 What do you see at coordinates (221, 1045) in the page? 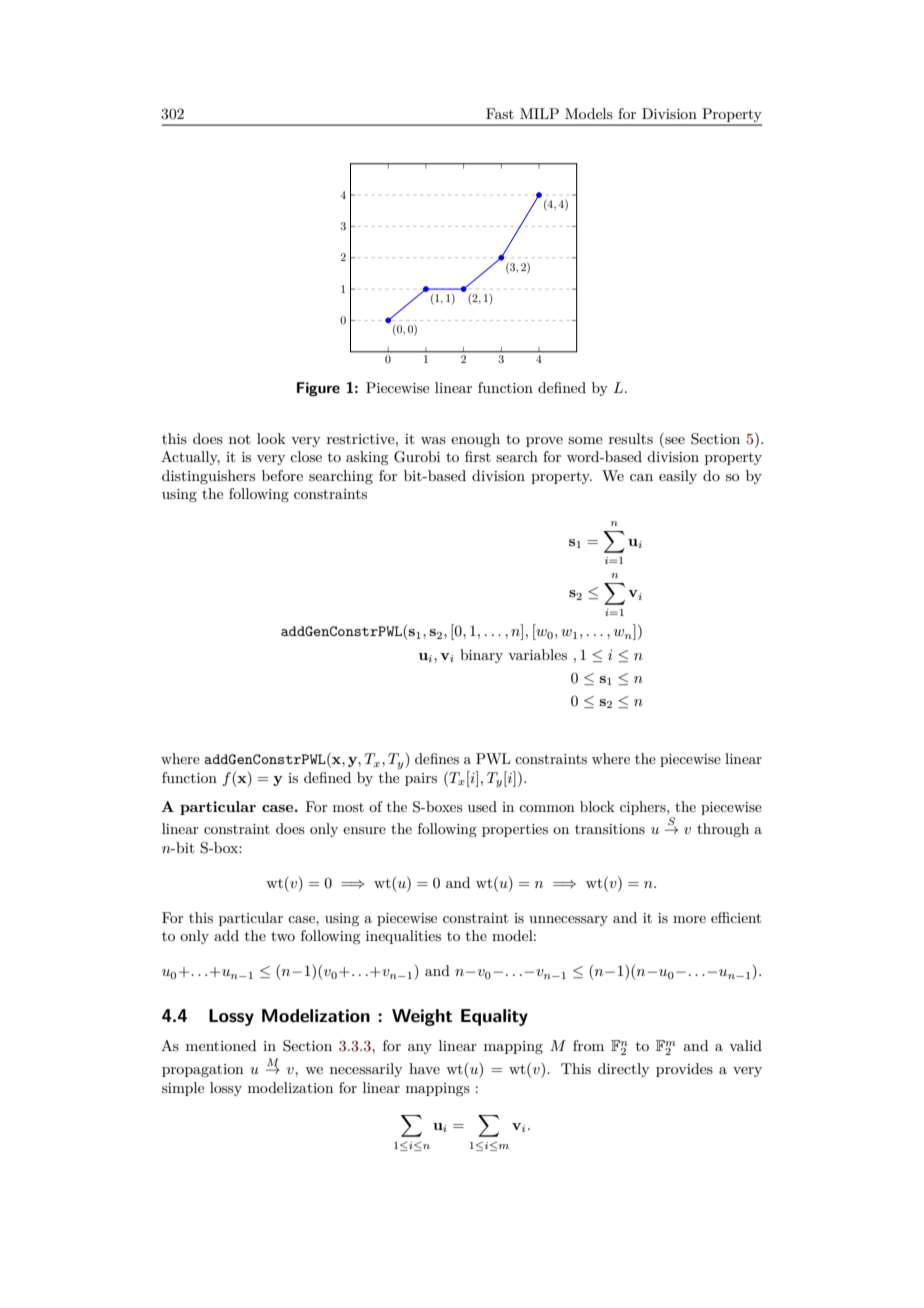
I see `mentioned` at bounding box center [221, 1045].
